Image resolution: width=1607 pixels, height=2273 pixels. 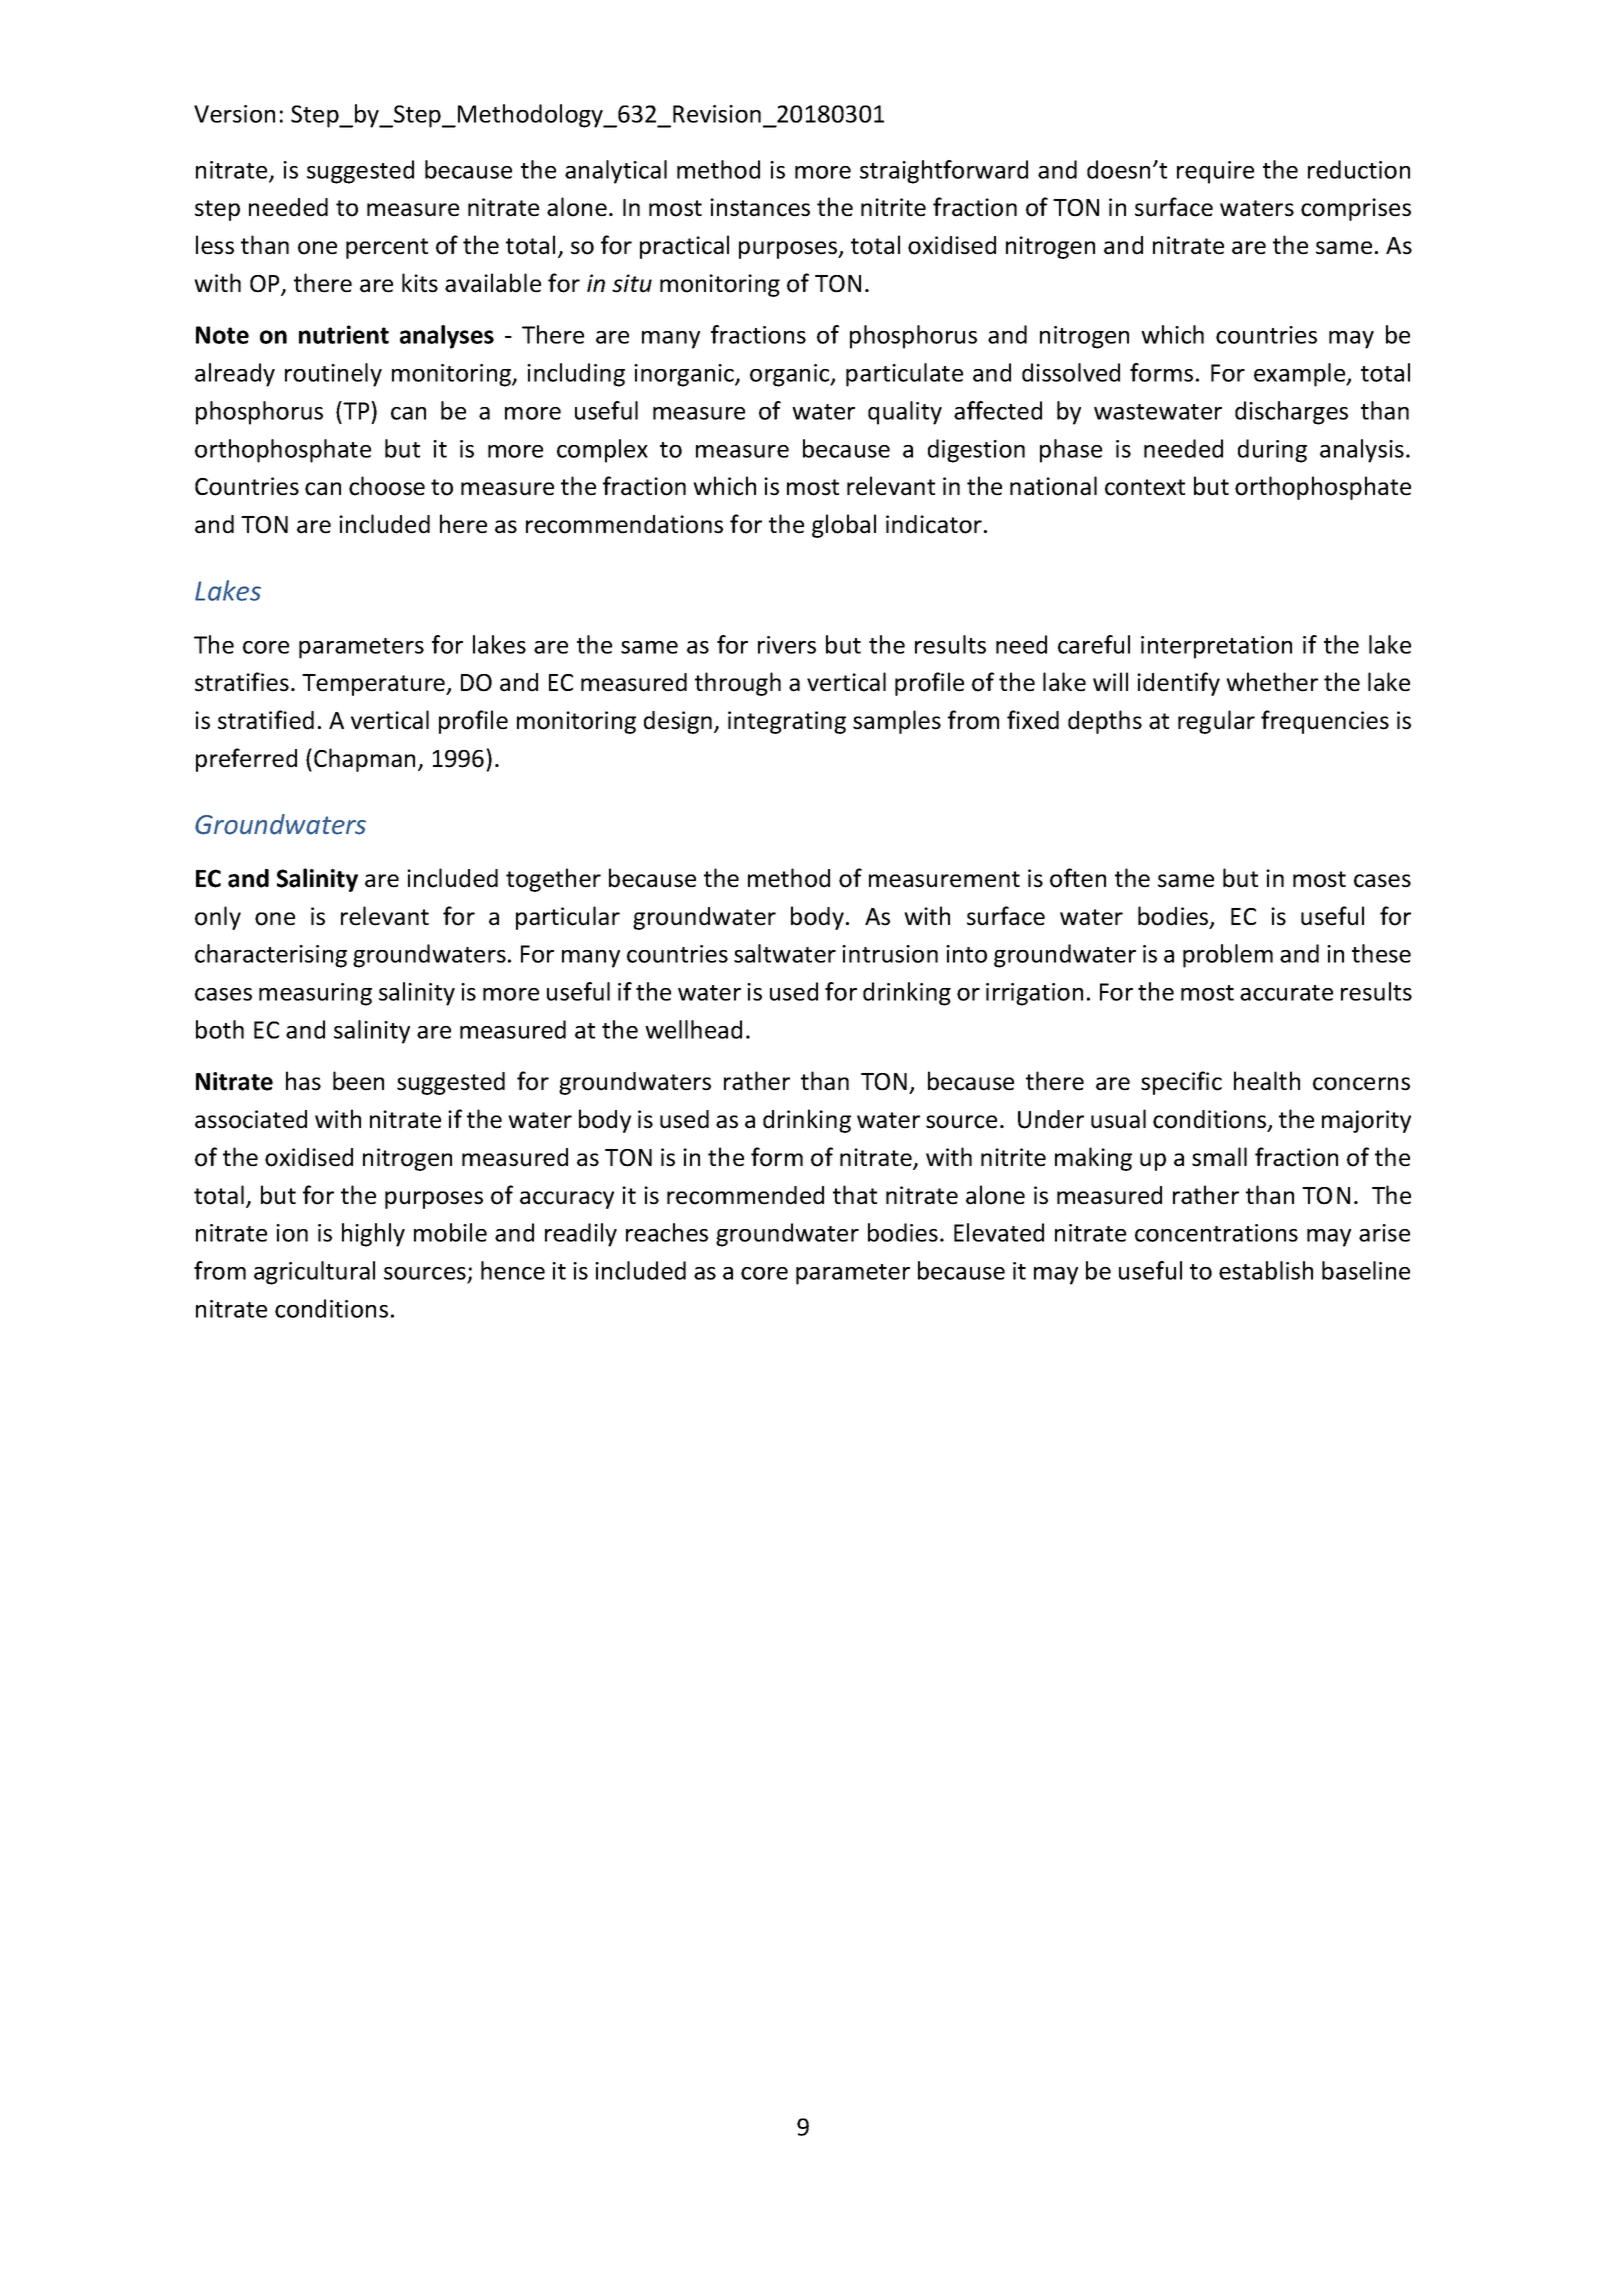 I want to click on require, so click(x=1215, y=172).
